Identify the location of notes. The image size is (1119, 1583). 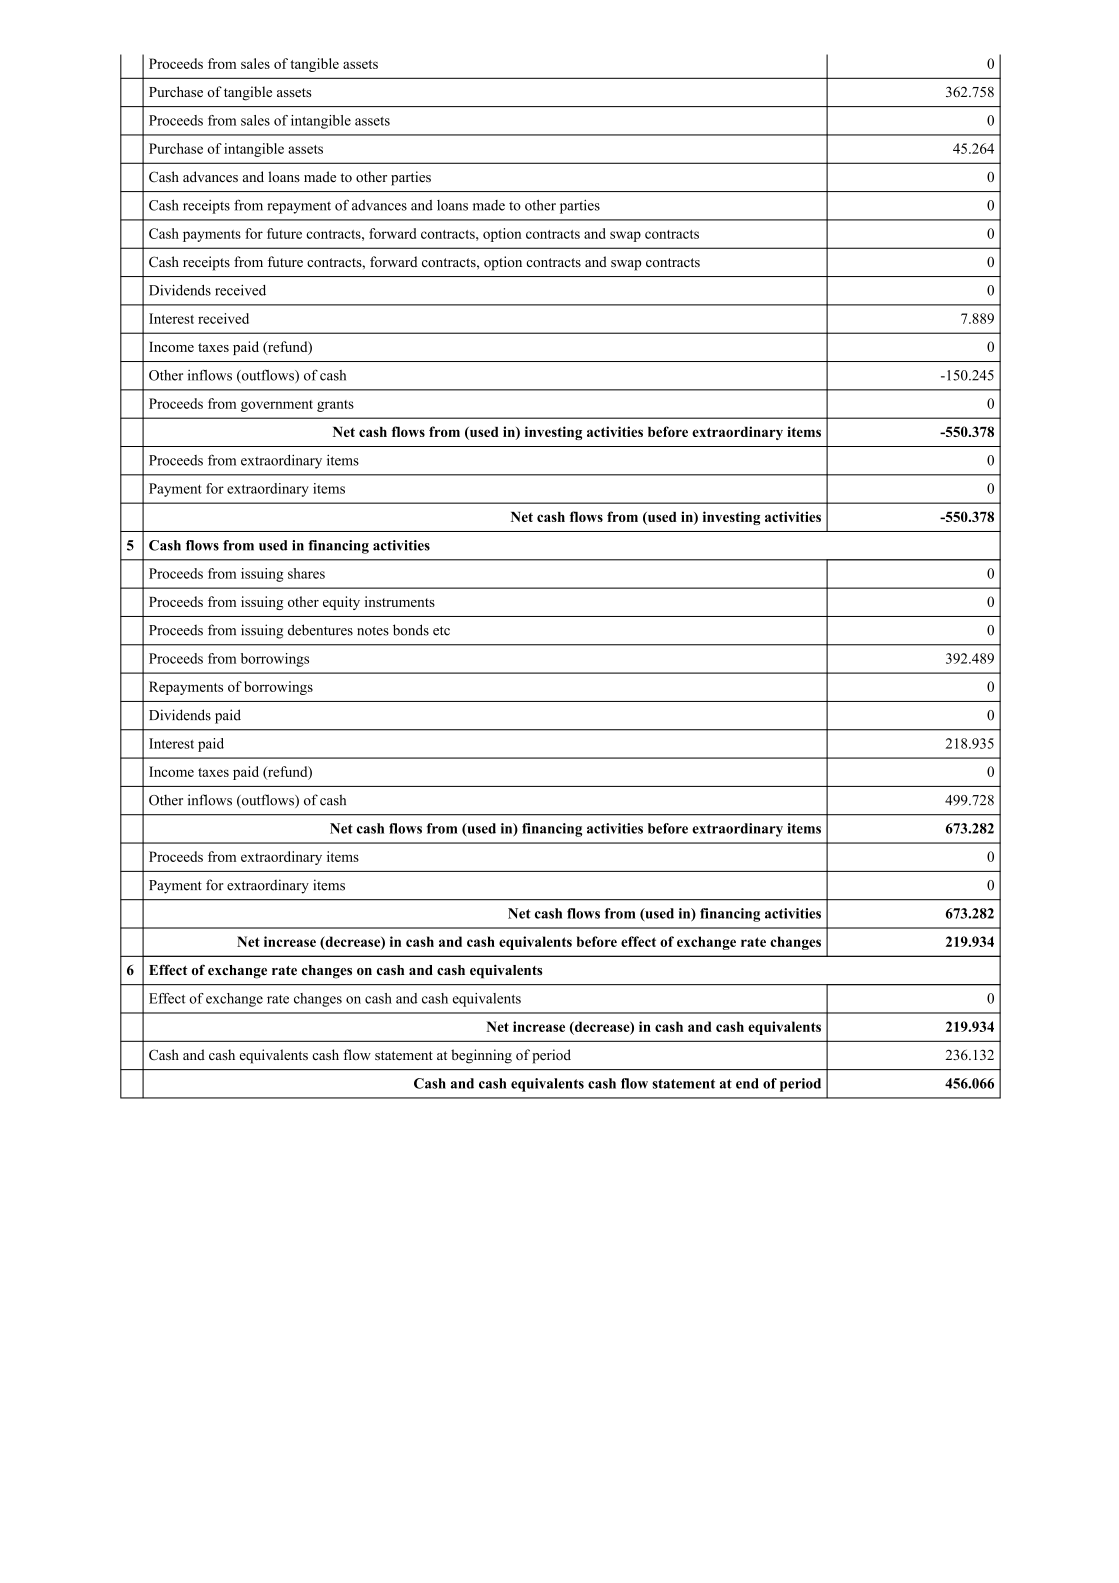
(373, 631).
